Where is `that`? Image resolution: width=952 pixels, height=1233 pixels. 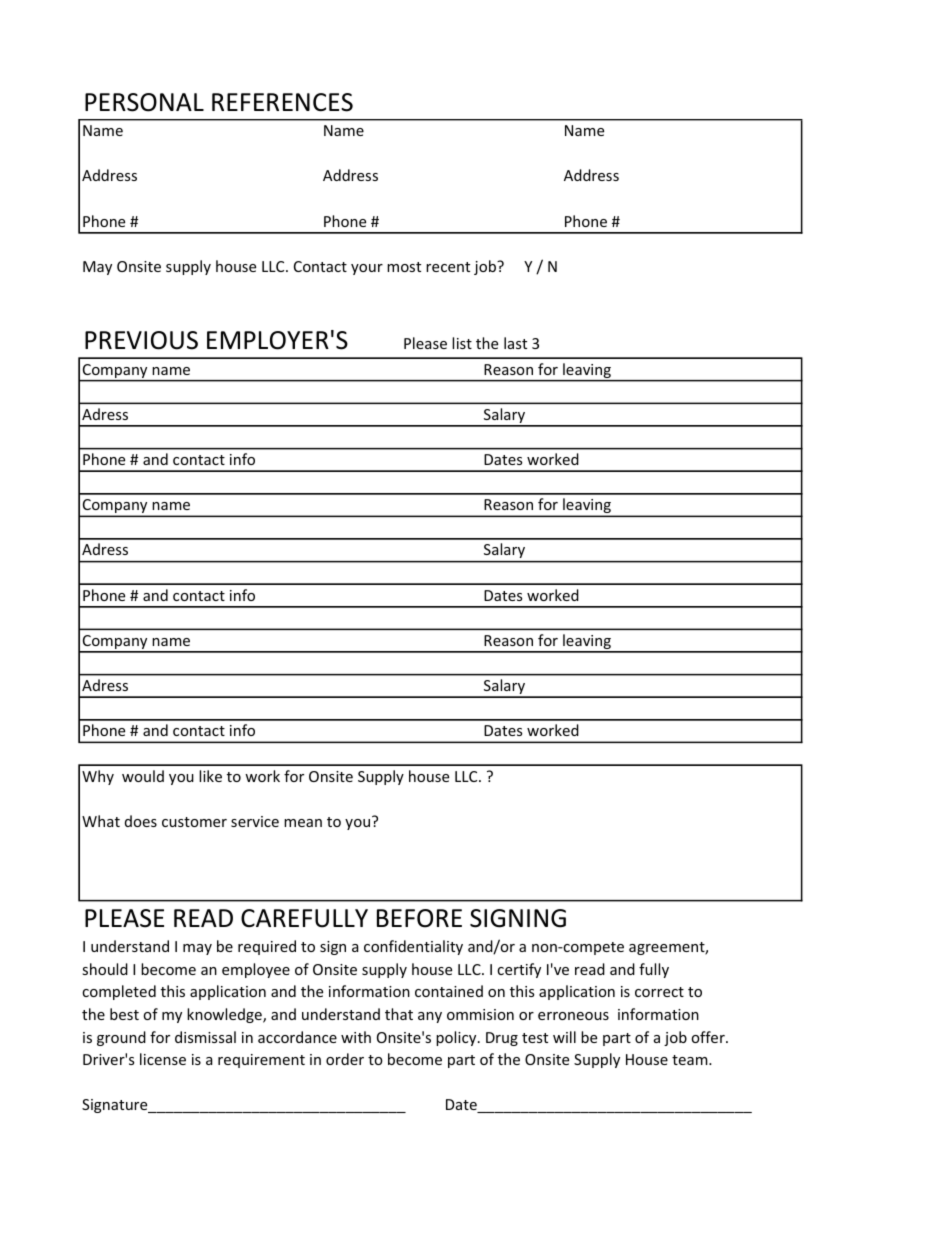
that is located at coordinates (399, 1014).
